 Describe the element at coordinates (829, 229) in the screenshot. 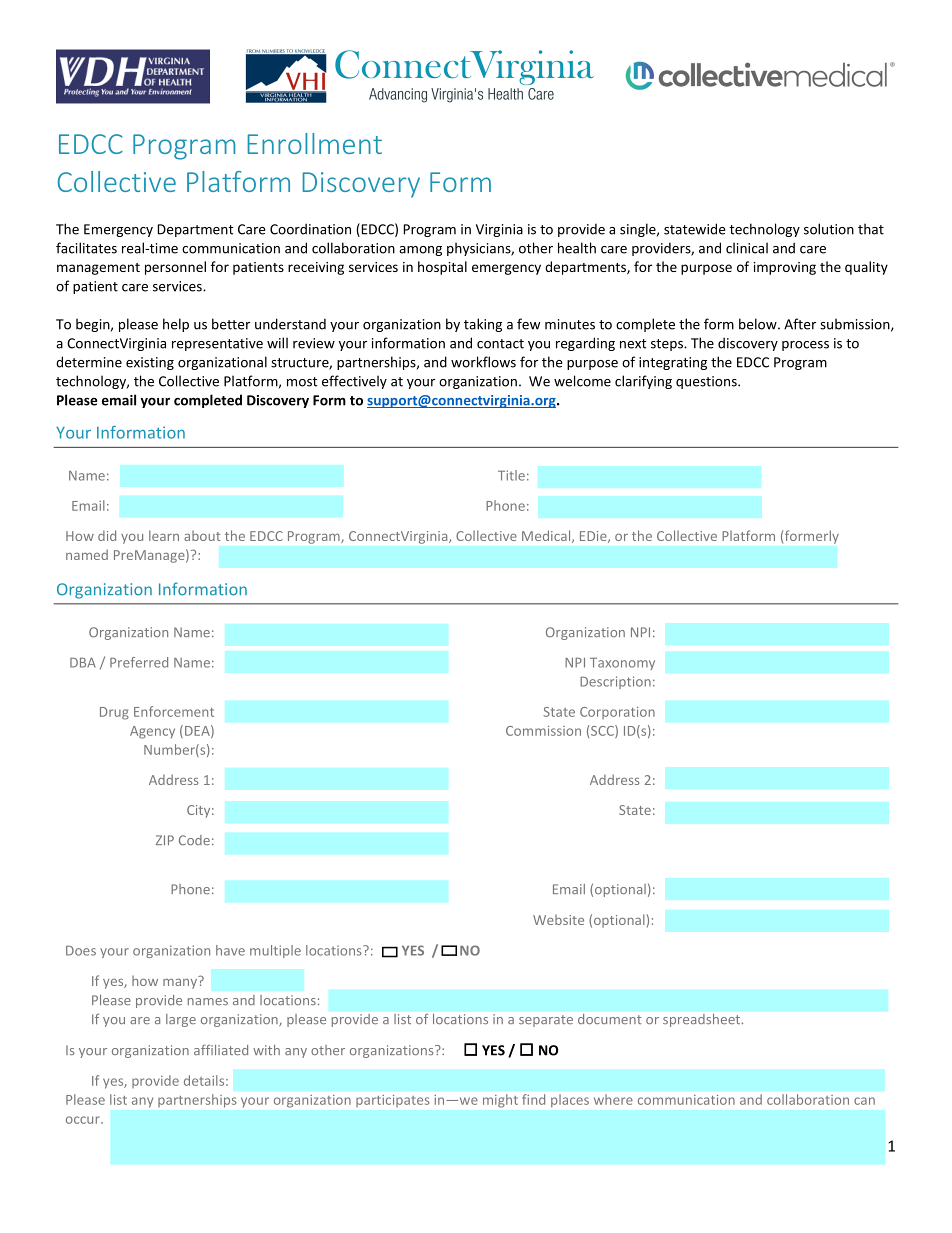

I see `solution` at that location.
